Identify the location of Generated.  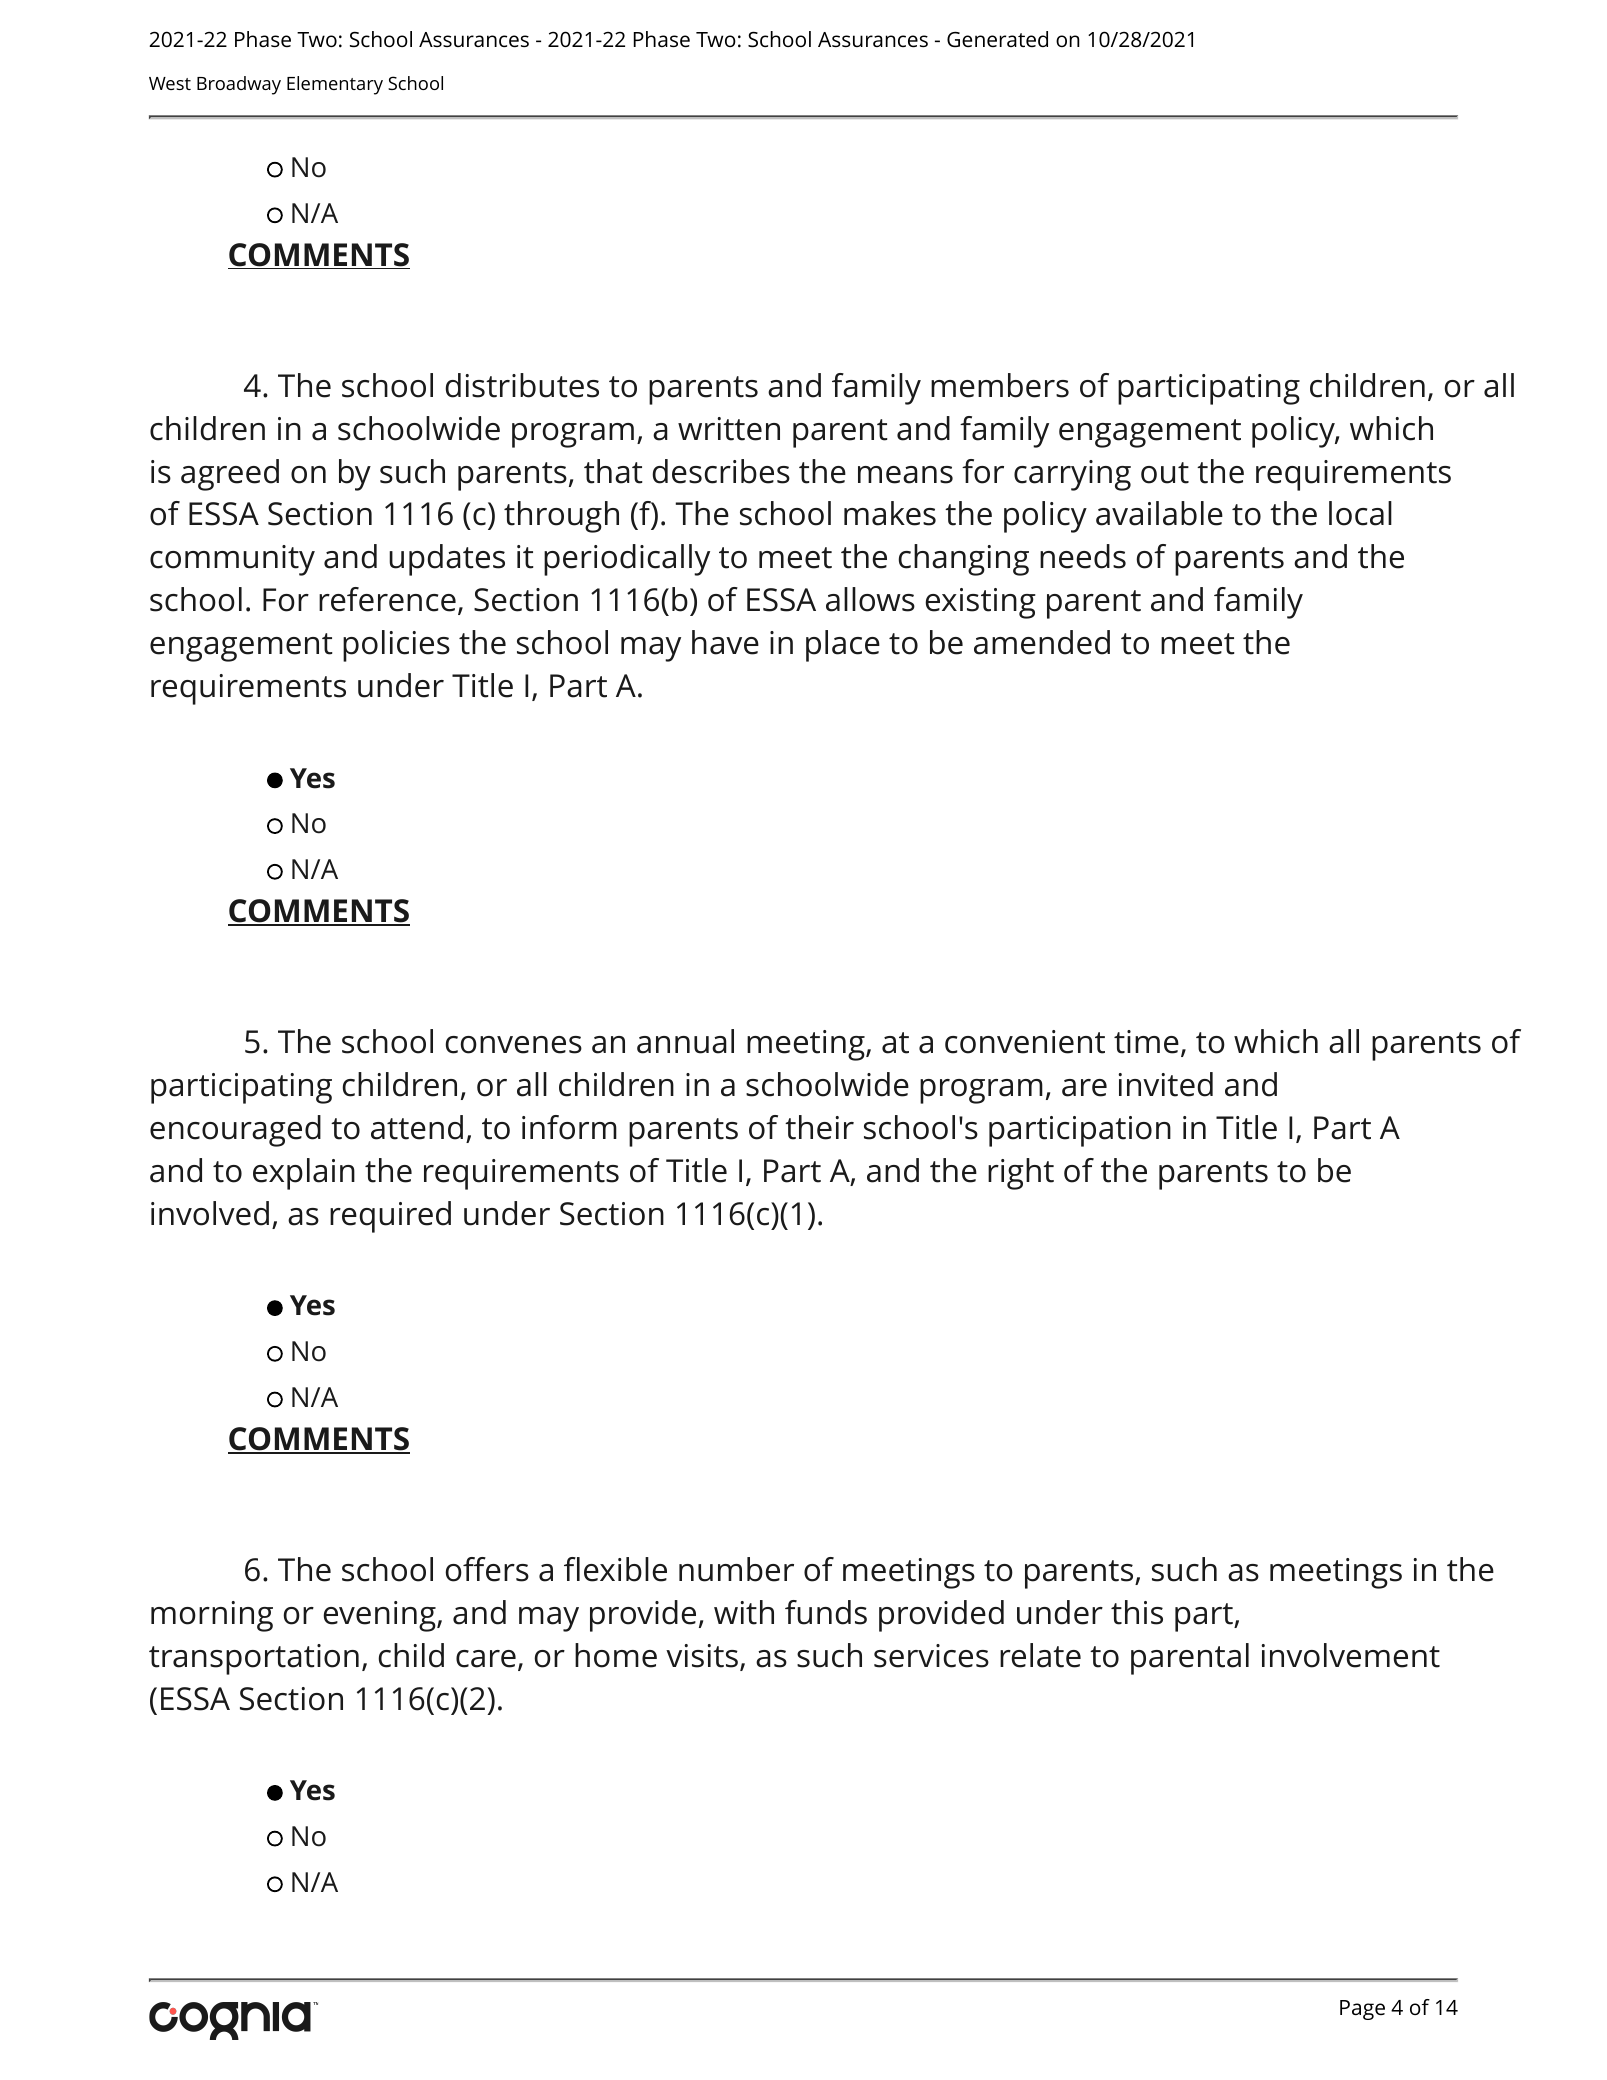
(997, 39).
